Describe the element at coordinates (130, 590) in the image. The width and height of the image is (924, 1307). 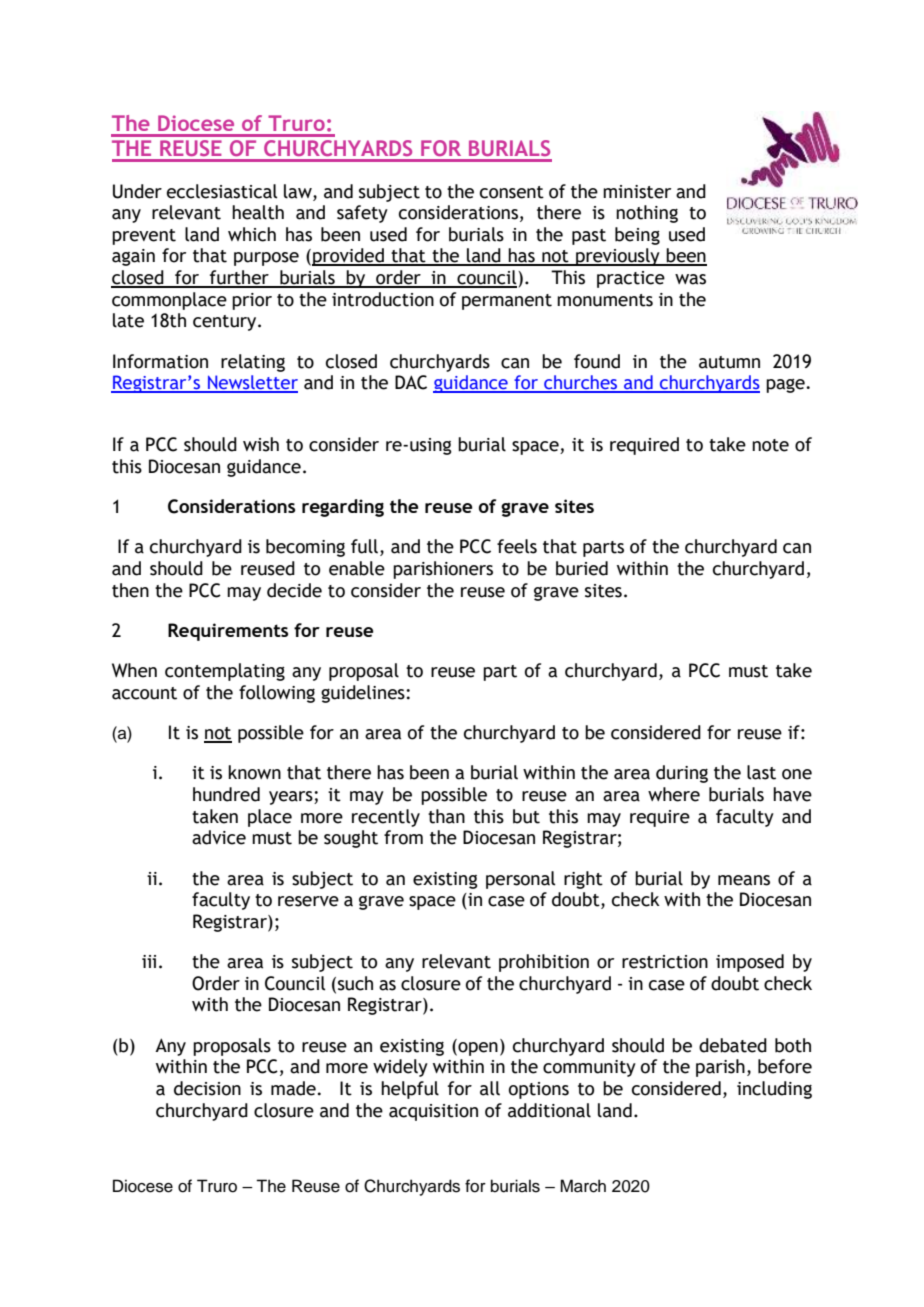
I see `then` at that location.
